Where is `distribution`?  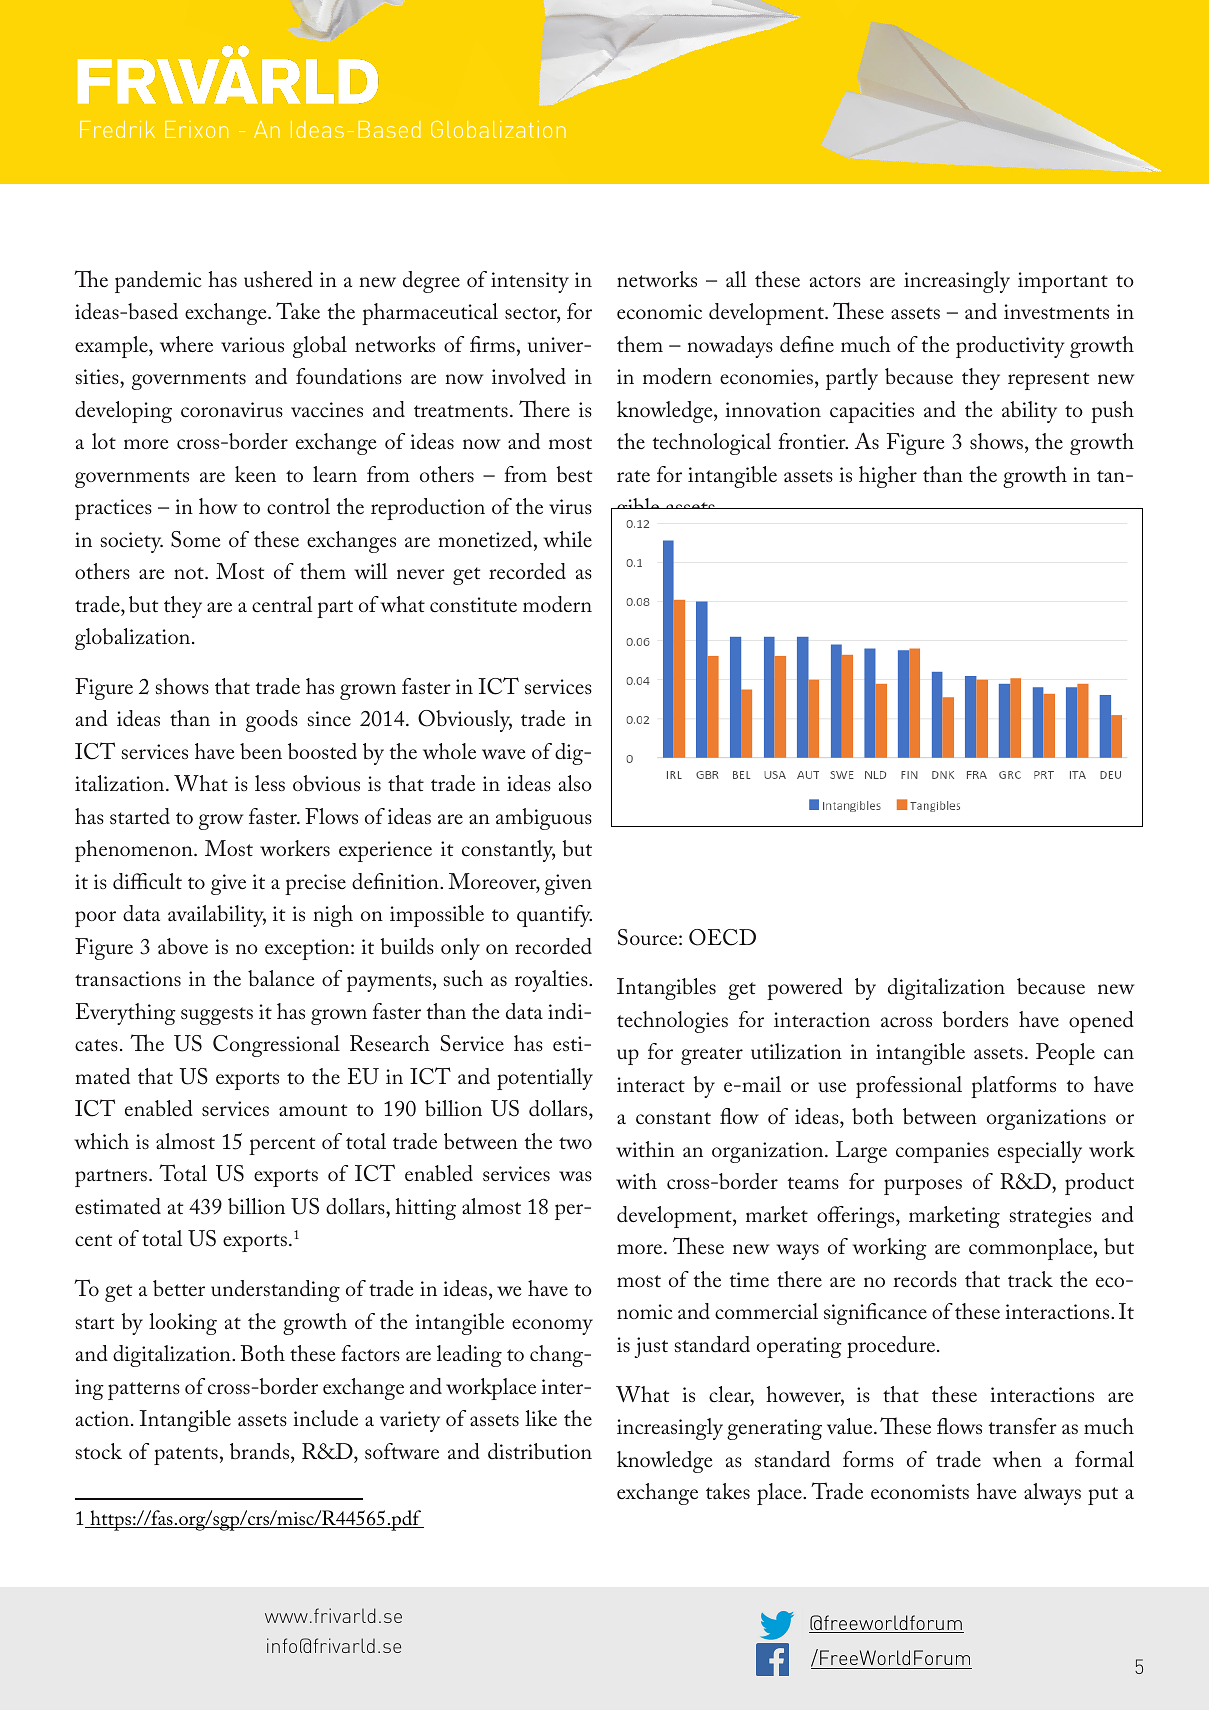 distribution is located at coordinates (540, 1451).
